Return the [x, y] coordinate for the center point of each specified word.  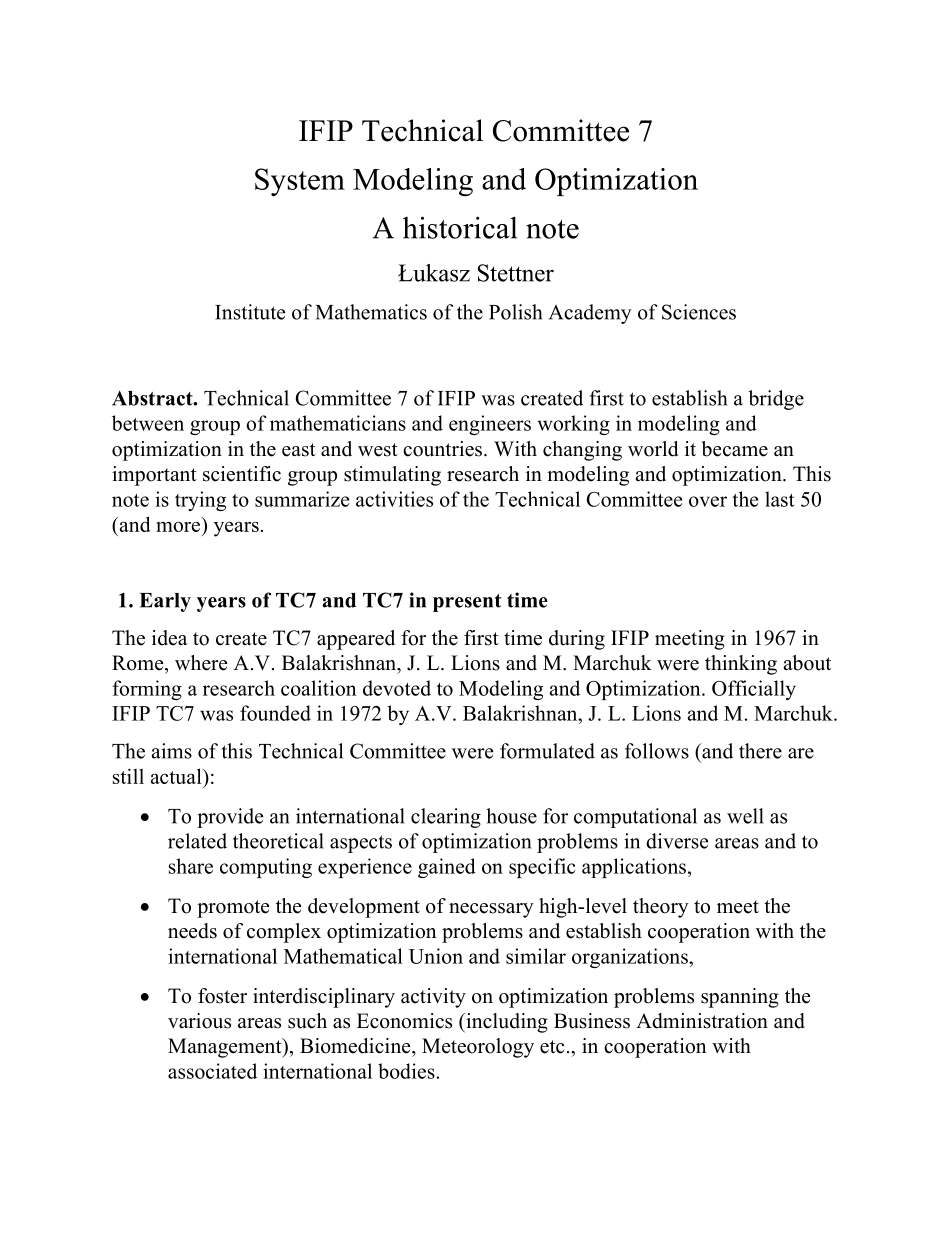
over [708, 501]
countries [442, 449]
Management [226, 1048]
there [760, 751]
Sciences [699, 312]
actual [177, 776]
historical [460, 227]
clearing [446, 818]
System [300, 182]
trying [200, 501]
